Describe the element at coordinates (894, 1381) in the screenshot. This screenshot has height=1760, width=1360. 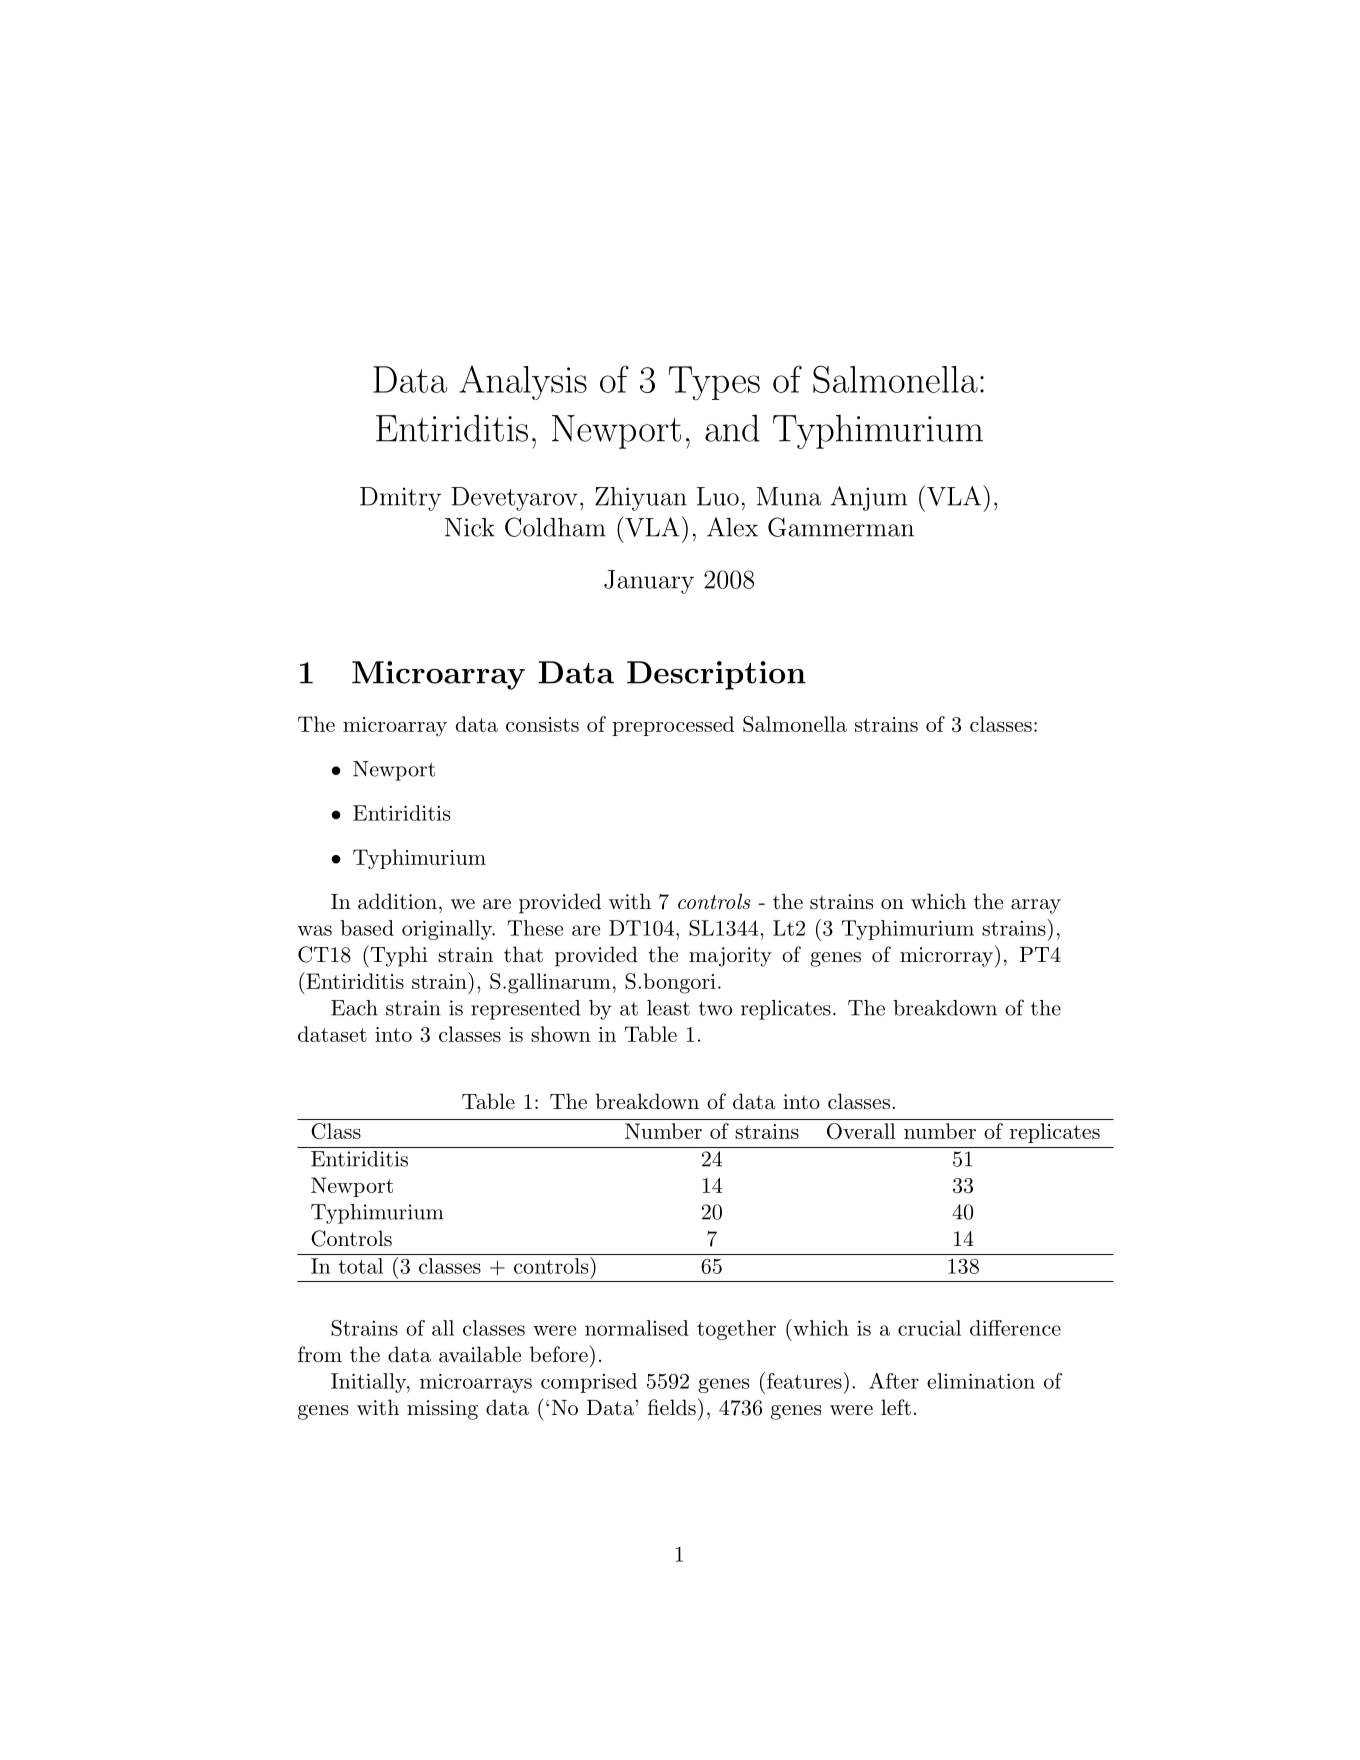
I see `After` at that location.
